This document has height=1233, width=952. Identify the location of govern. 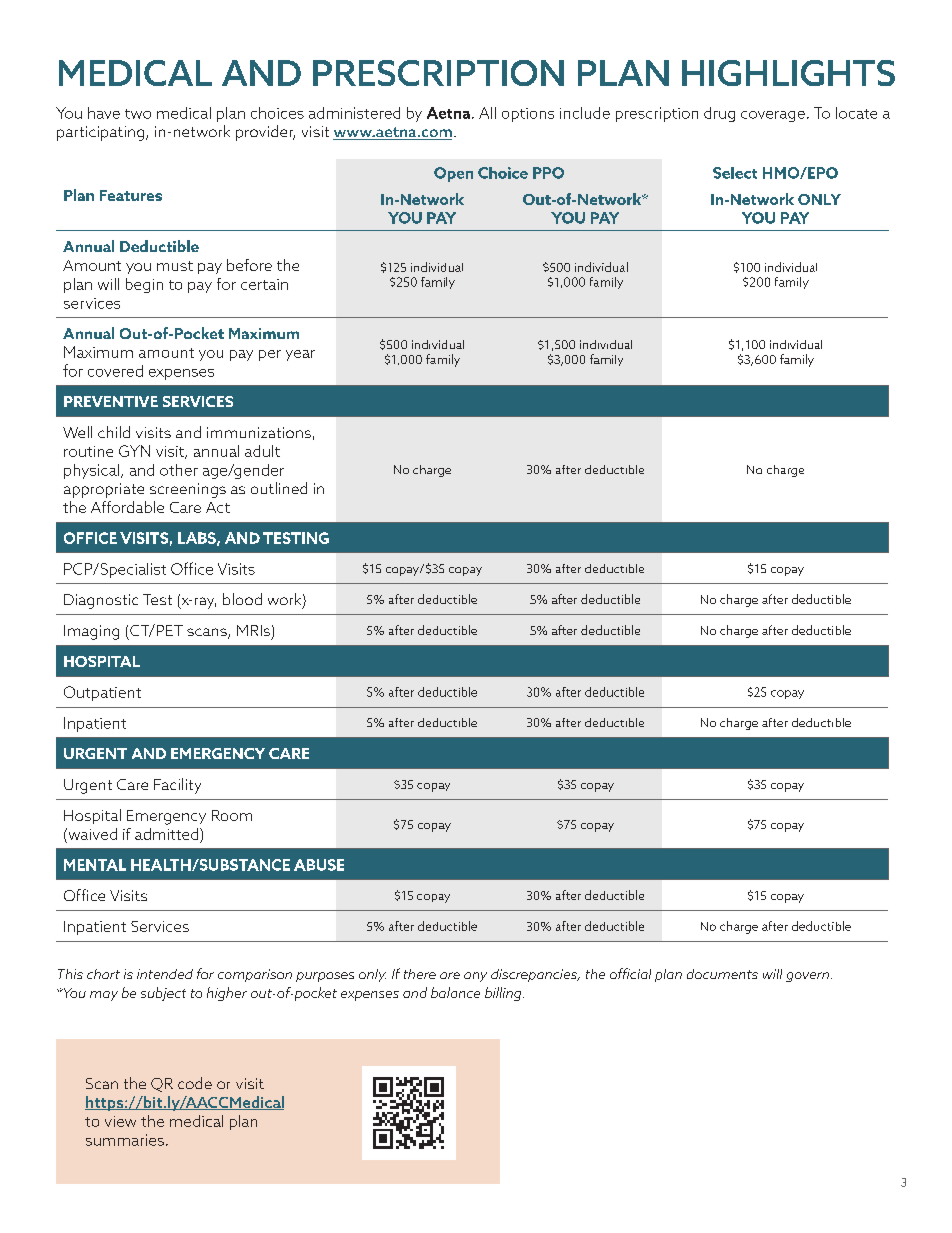
(807, 977).
